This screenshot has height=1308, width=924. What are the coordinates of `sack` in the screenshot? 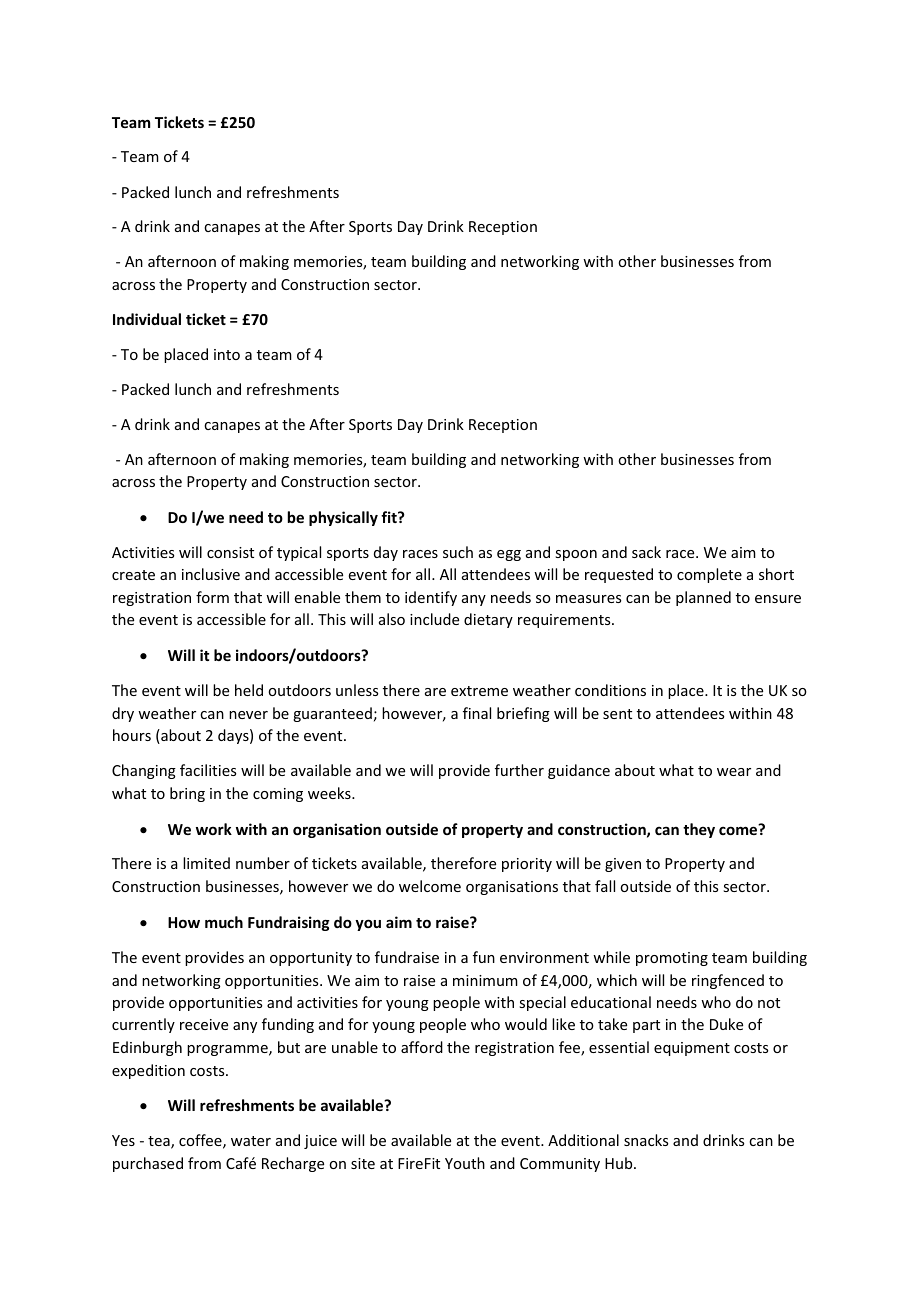 It's located at (646, 552).
